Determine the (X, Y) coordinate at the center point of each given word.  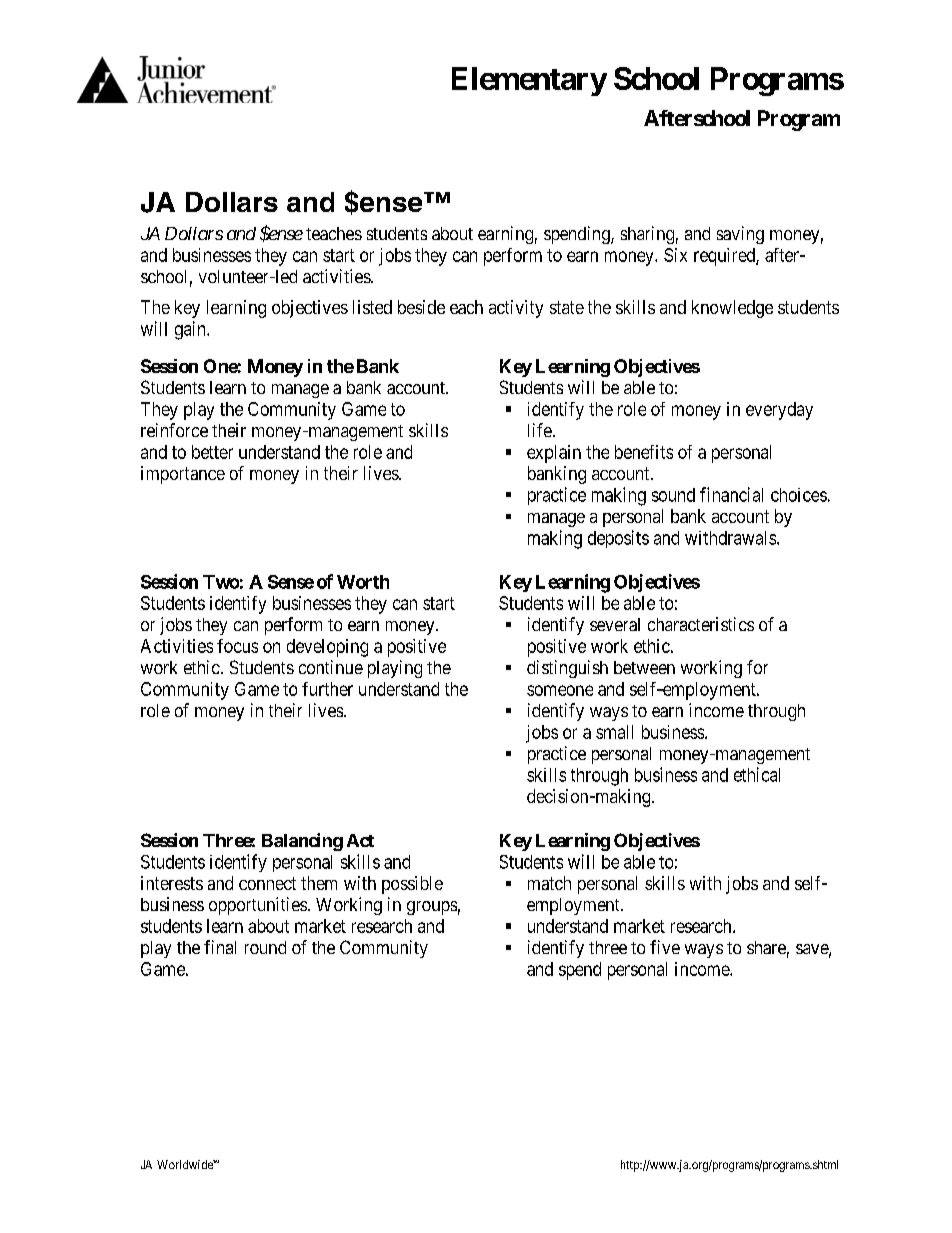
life (540, 430)
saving (740, 235)
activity (516, 309)
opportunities (258, 906)
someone (560, 690)
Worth (363, 582)
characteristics (701, 624)
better (212, 452)
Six (675, 255)
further (327, 689)
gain (191, 330)
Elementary (529, 81)
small (614, 732)
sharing (647, 235)
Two (221, 582)
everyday (779, 411)
